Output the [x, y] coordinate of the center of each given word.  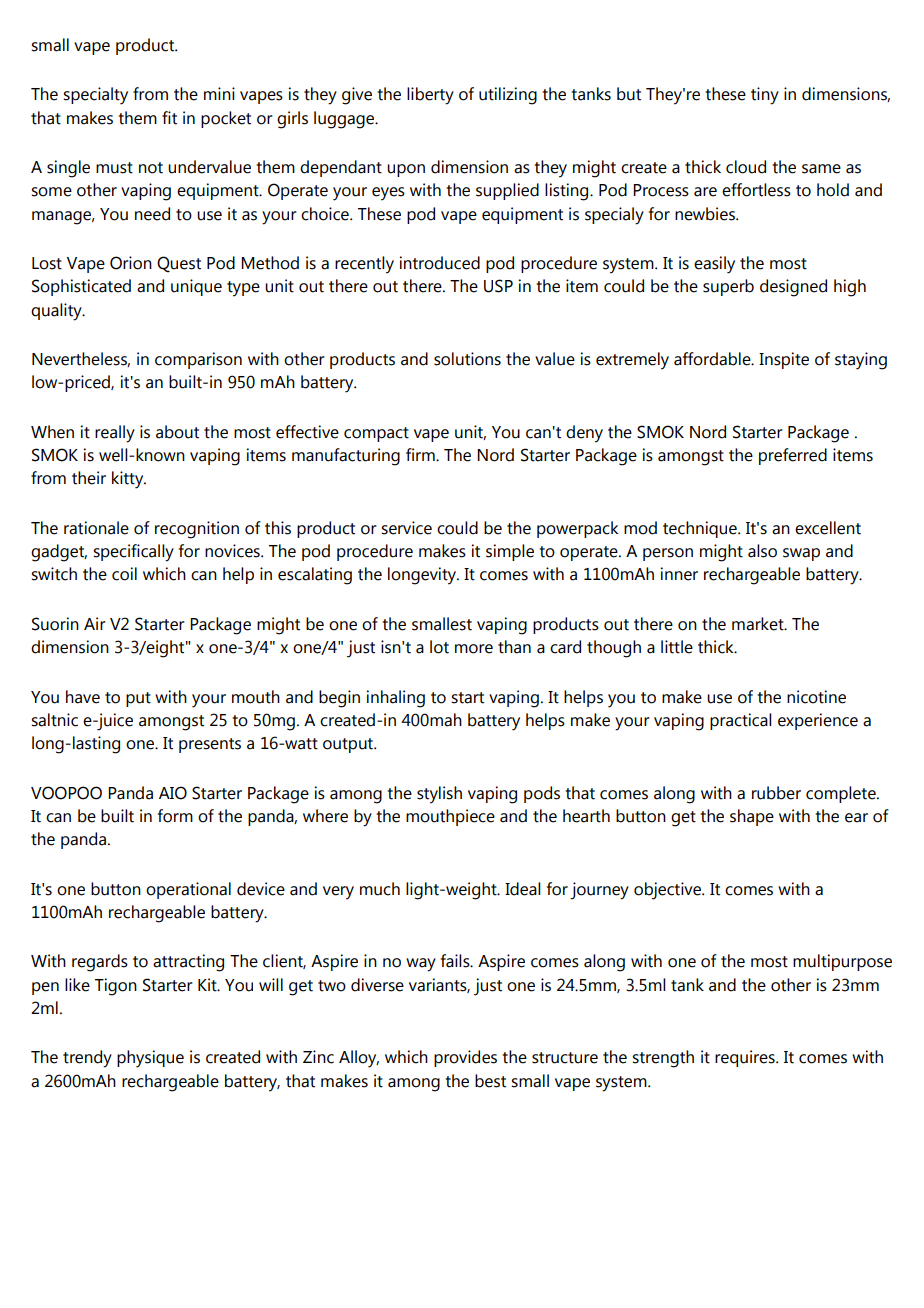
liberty [430, 96]
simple [510, 552]
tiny [765, 96]
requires [746, 1058]
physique [150, 1059]
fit [169, 118]
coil [124, 574]
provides [465, 1058]
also [762, 551]
